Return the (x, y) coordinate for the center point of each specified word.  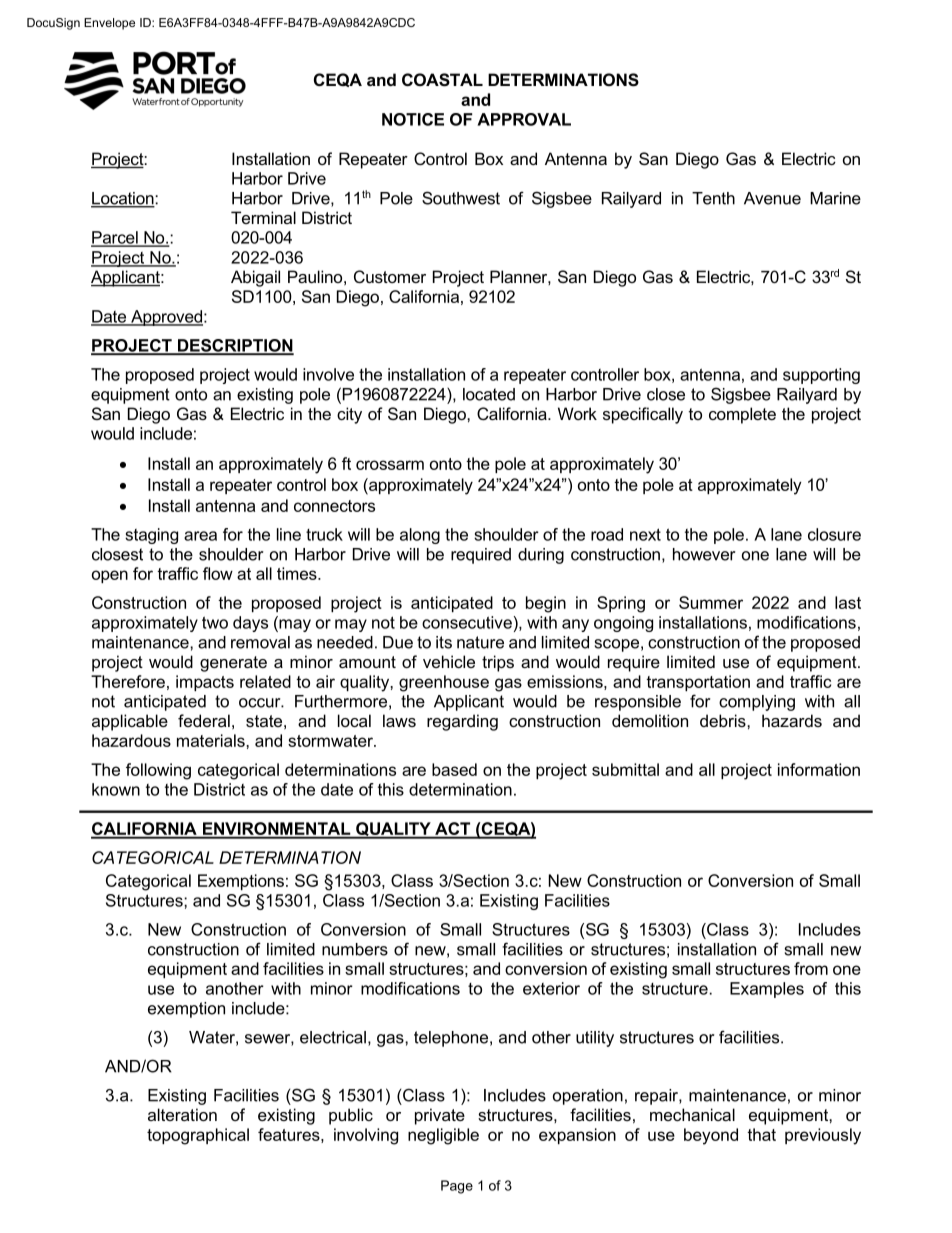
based (454, 769)
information (819, 769)
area (200, 536)
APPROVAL (524, 119)
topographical (198, 1136)
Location (123, 199)
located (489, 394)
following (158, 771)
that (761, 1134)
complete (742, 415)
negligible (443, 1136)
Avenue (772, 198)
